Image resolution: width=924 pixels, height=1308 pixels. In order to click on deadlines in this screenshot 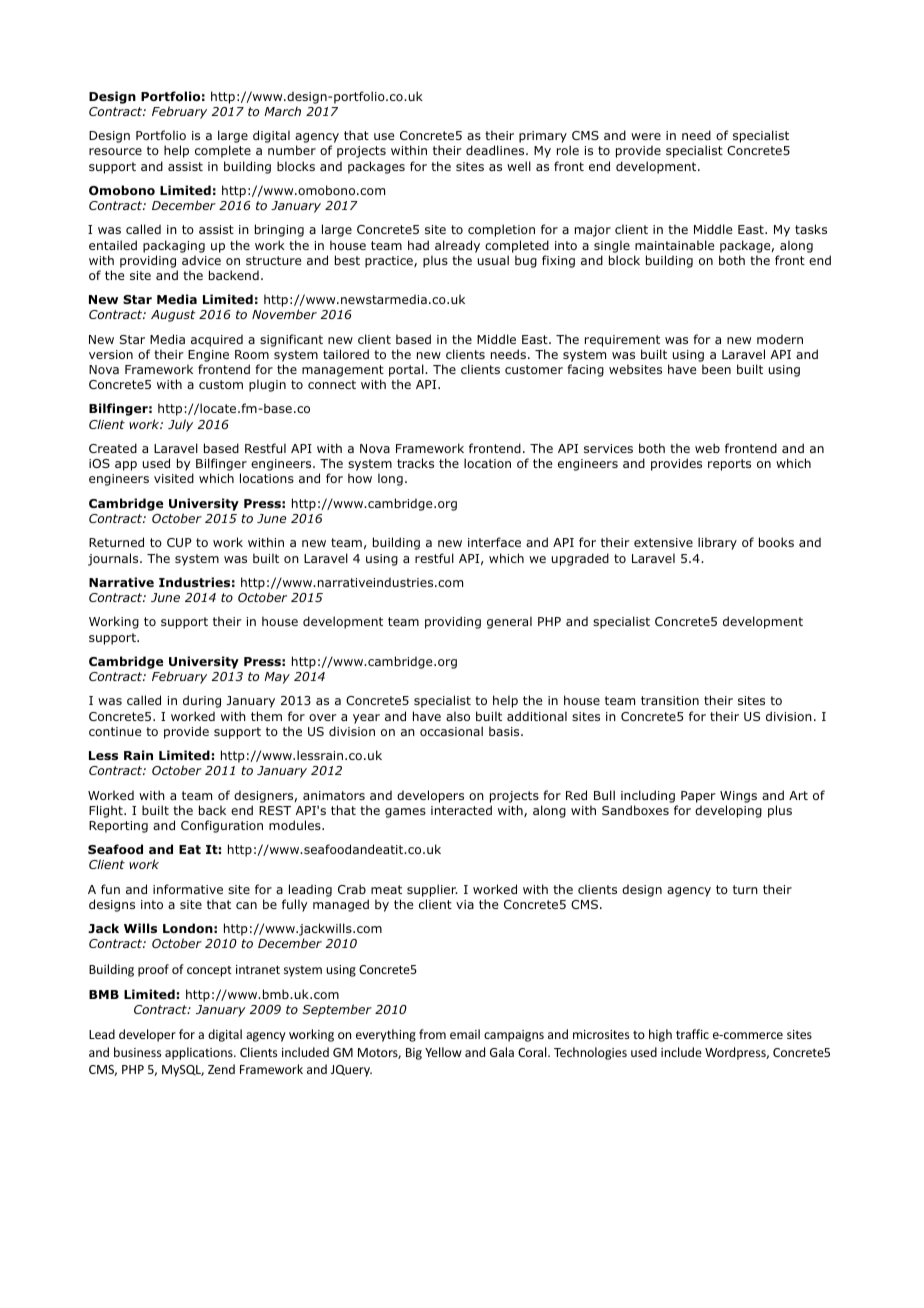, I will do `click(496, 150)`.
